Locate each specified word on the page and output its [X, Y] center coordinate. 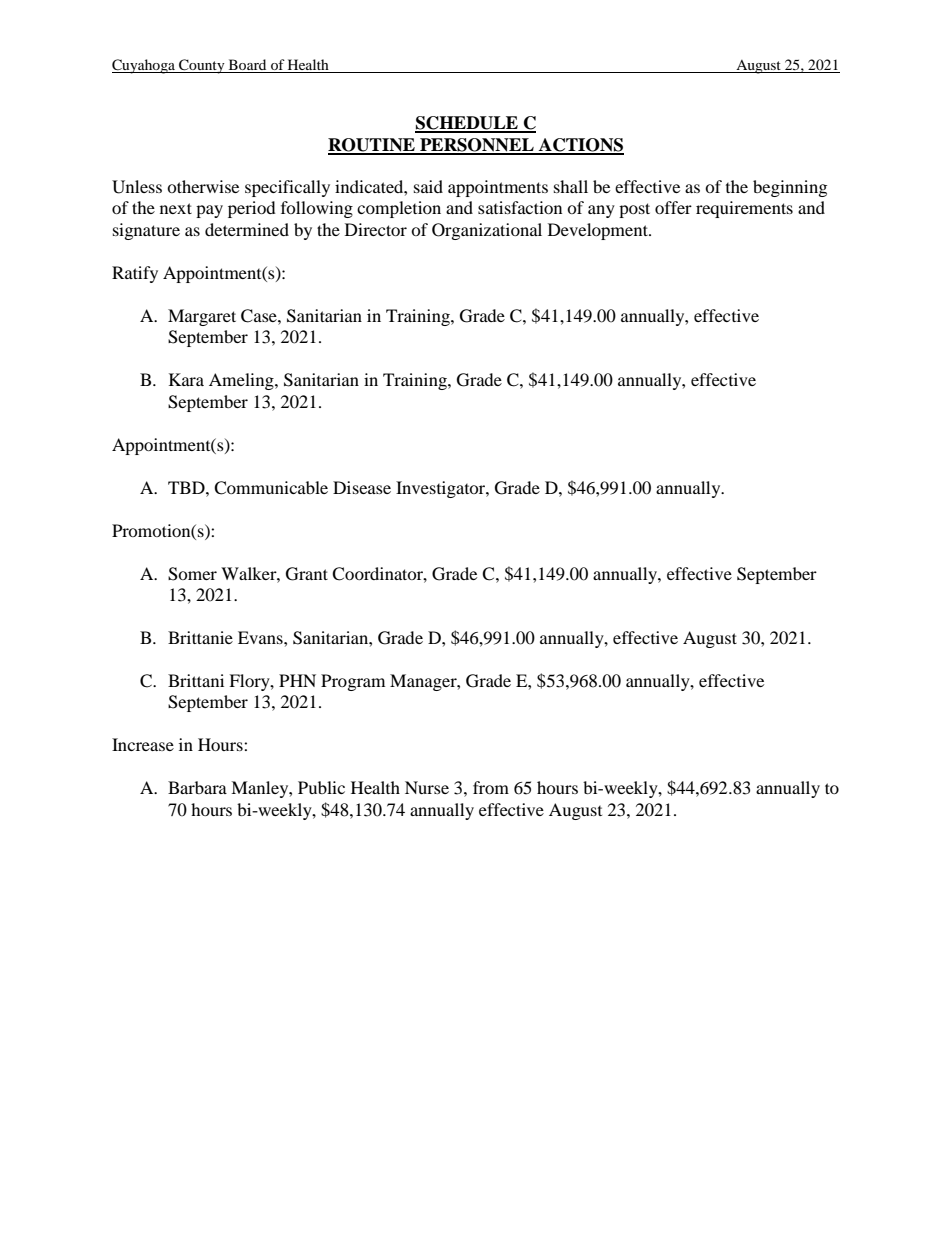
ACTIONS [580, 146]
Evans [261, 637]
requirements [744, 209]
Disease [362, 487]
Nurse [427, 787]
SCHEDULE [467, 124]
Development [599, 231]
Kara [186, 379]
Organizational [487, 231]
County [202, 66]
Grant [307, 574]
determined [247, 229]
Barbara [197, 787]
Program [353, 682]
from [491, 787]
